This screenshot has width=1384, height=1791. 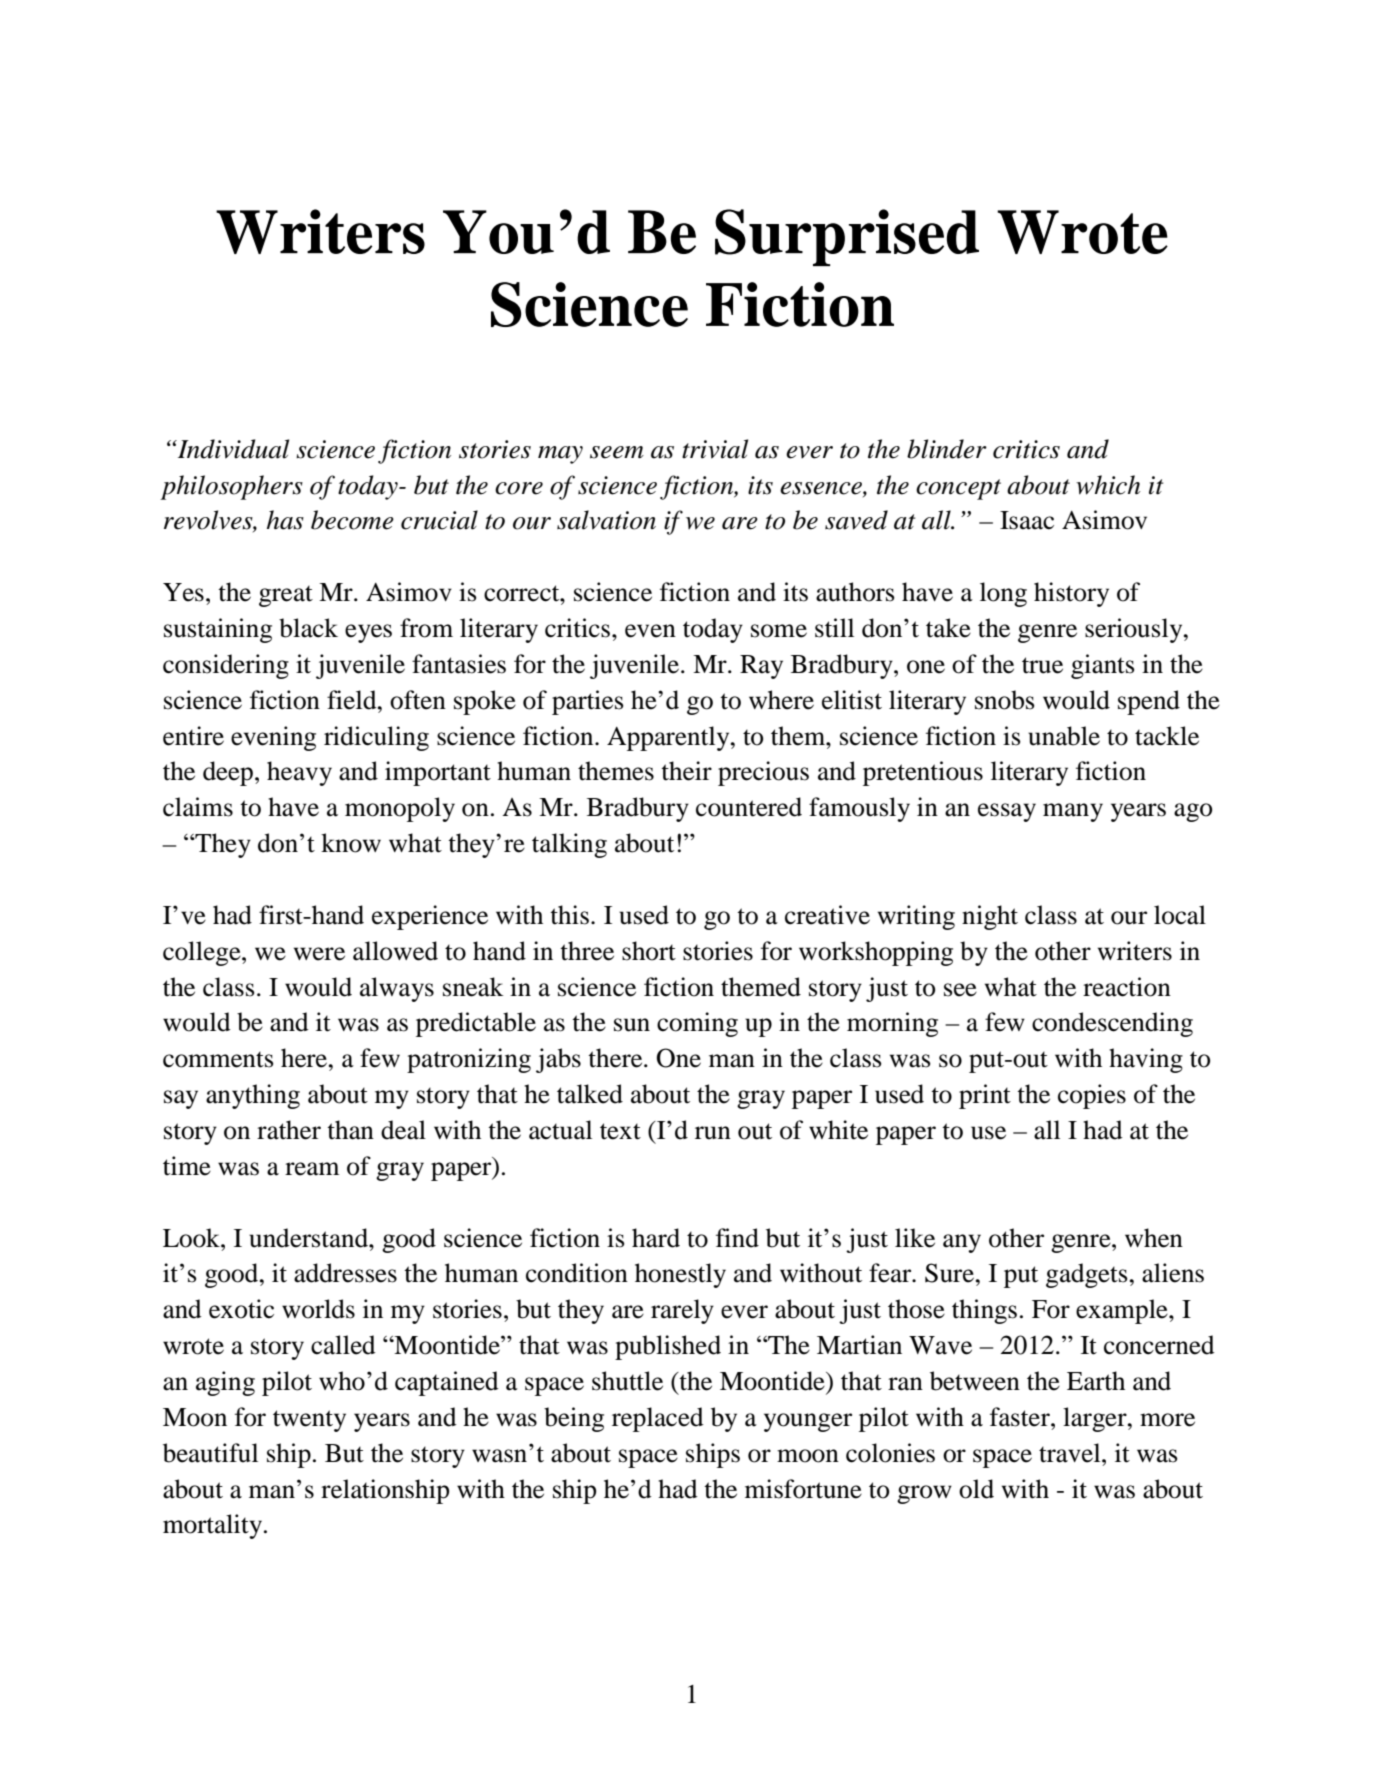 What do you see at coordinates (649, 951) in the screenshot?
I see `short` at bounding box center [649, 951].
